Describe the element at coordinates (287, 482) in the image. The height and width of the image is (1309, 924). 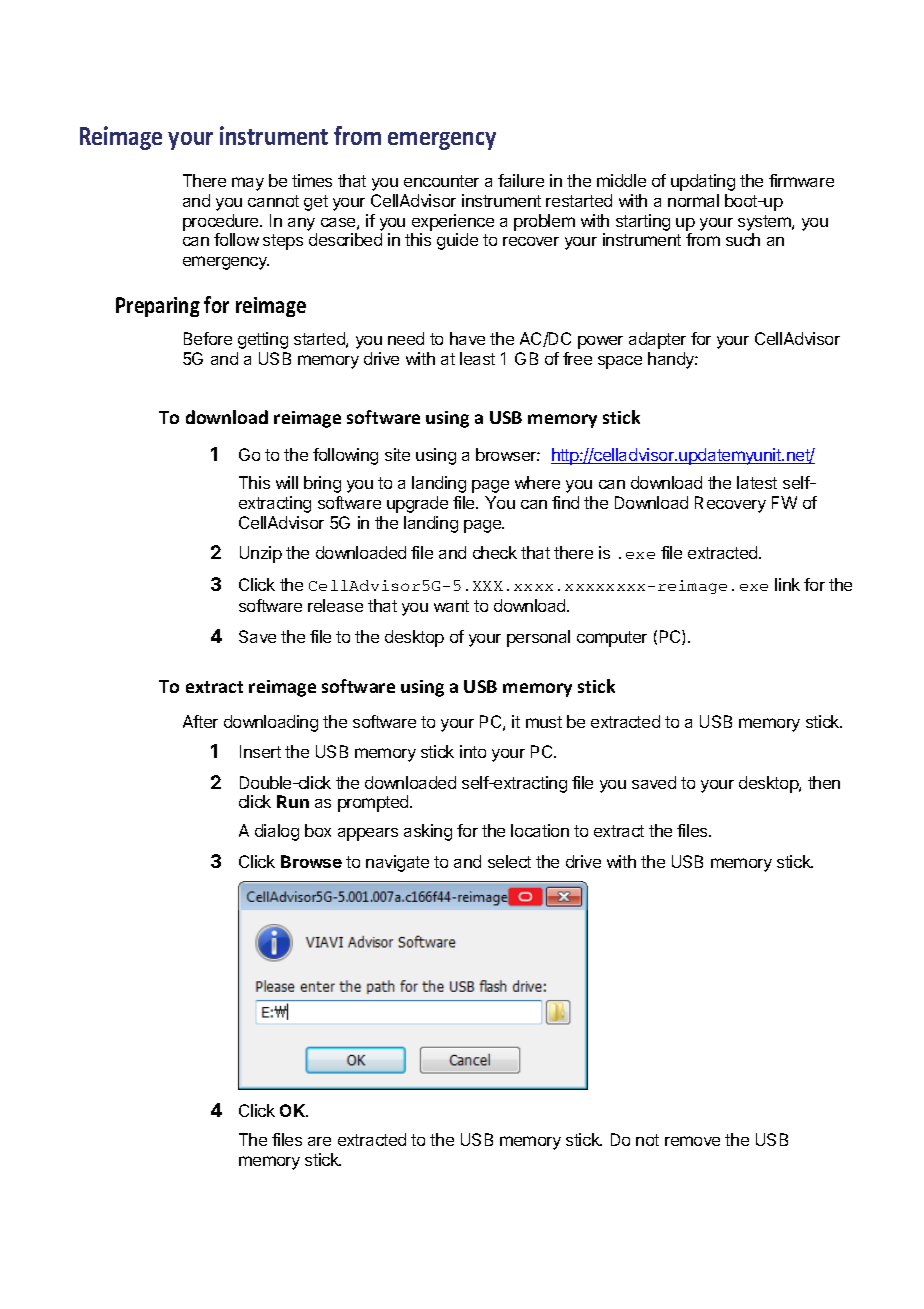
I see `will` at that location.
